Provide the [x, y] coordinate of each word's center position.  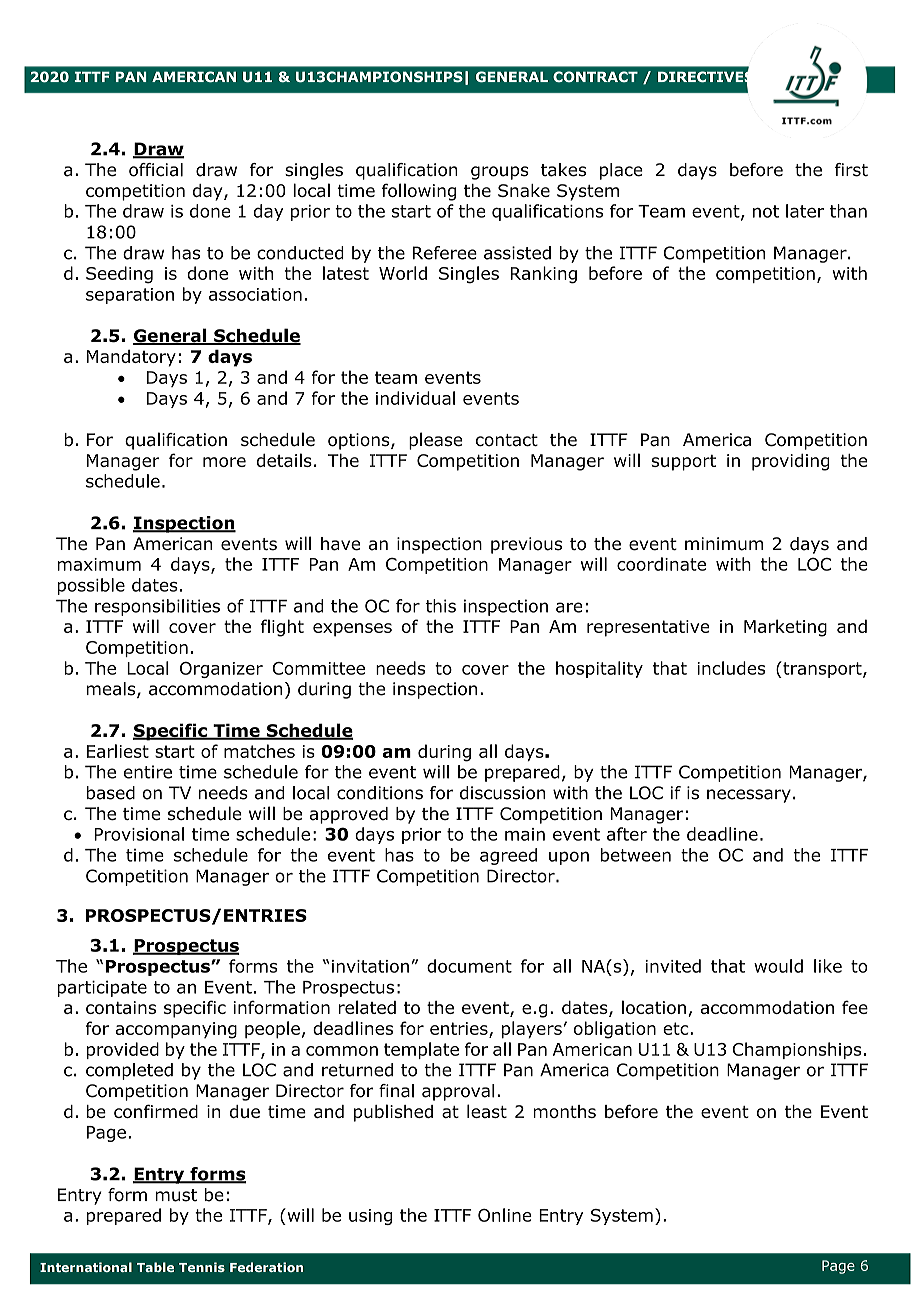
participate [102, 988]
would [778, 966]
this [441, 606]
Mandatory [131, 358]
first [851, 170]
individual [415, 398]
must [176, 1195]
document [469, 966]
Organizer [221, 670]
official [156, 170]
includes [731, 668]
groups [500, 173]
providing [791, 462]
